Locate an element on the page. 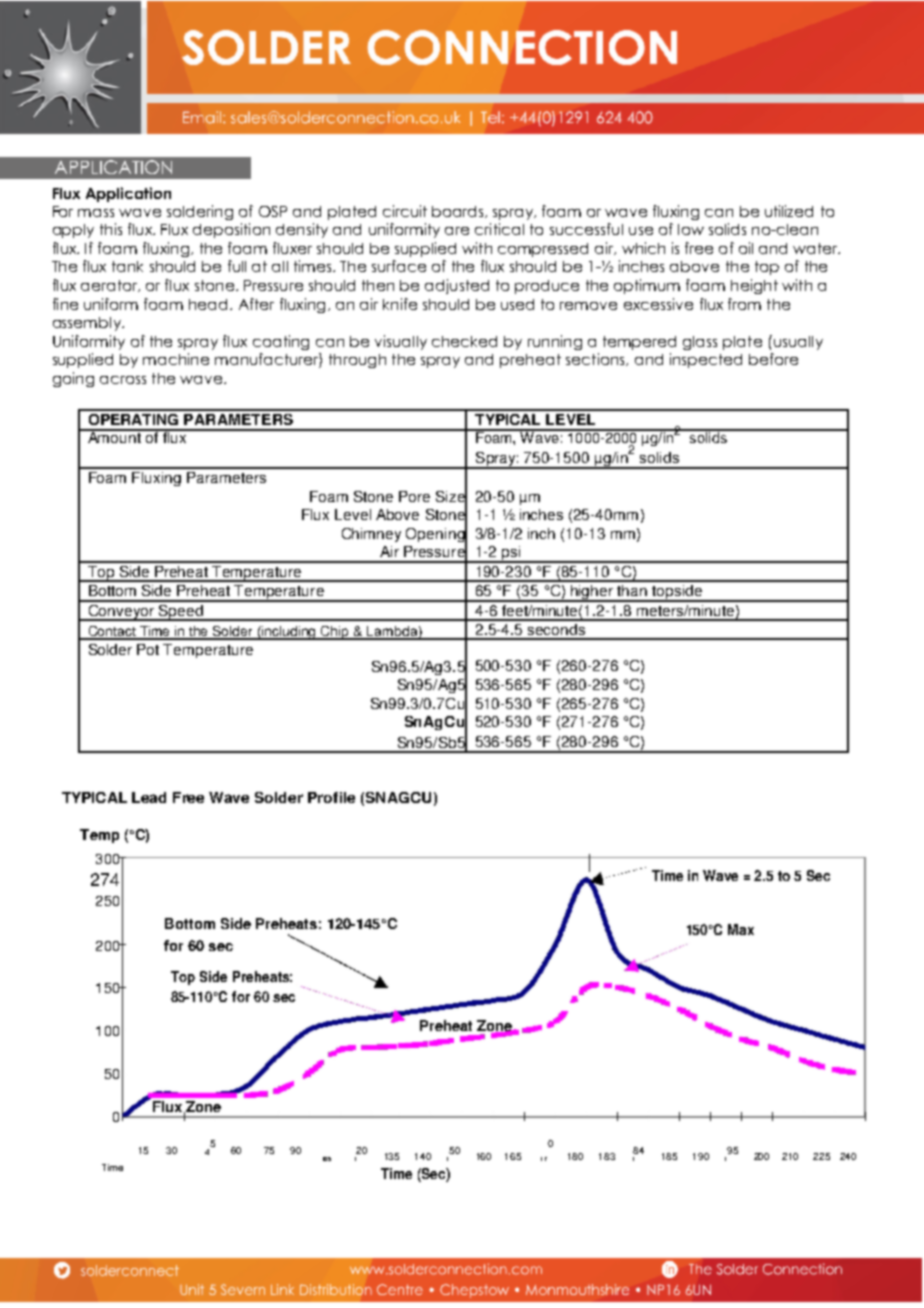  are is located at coordinates (457, 231).
